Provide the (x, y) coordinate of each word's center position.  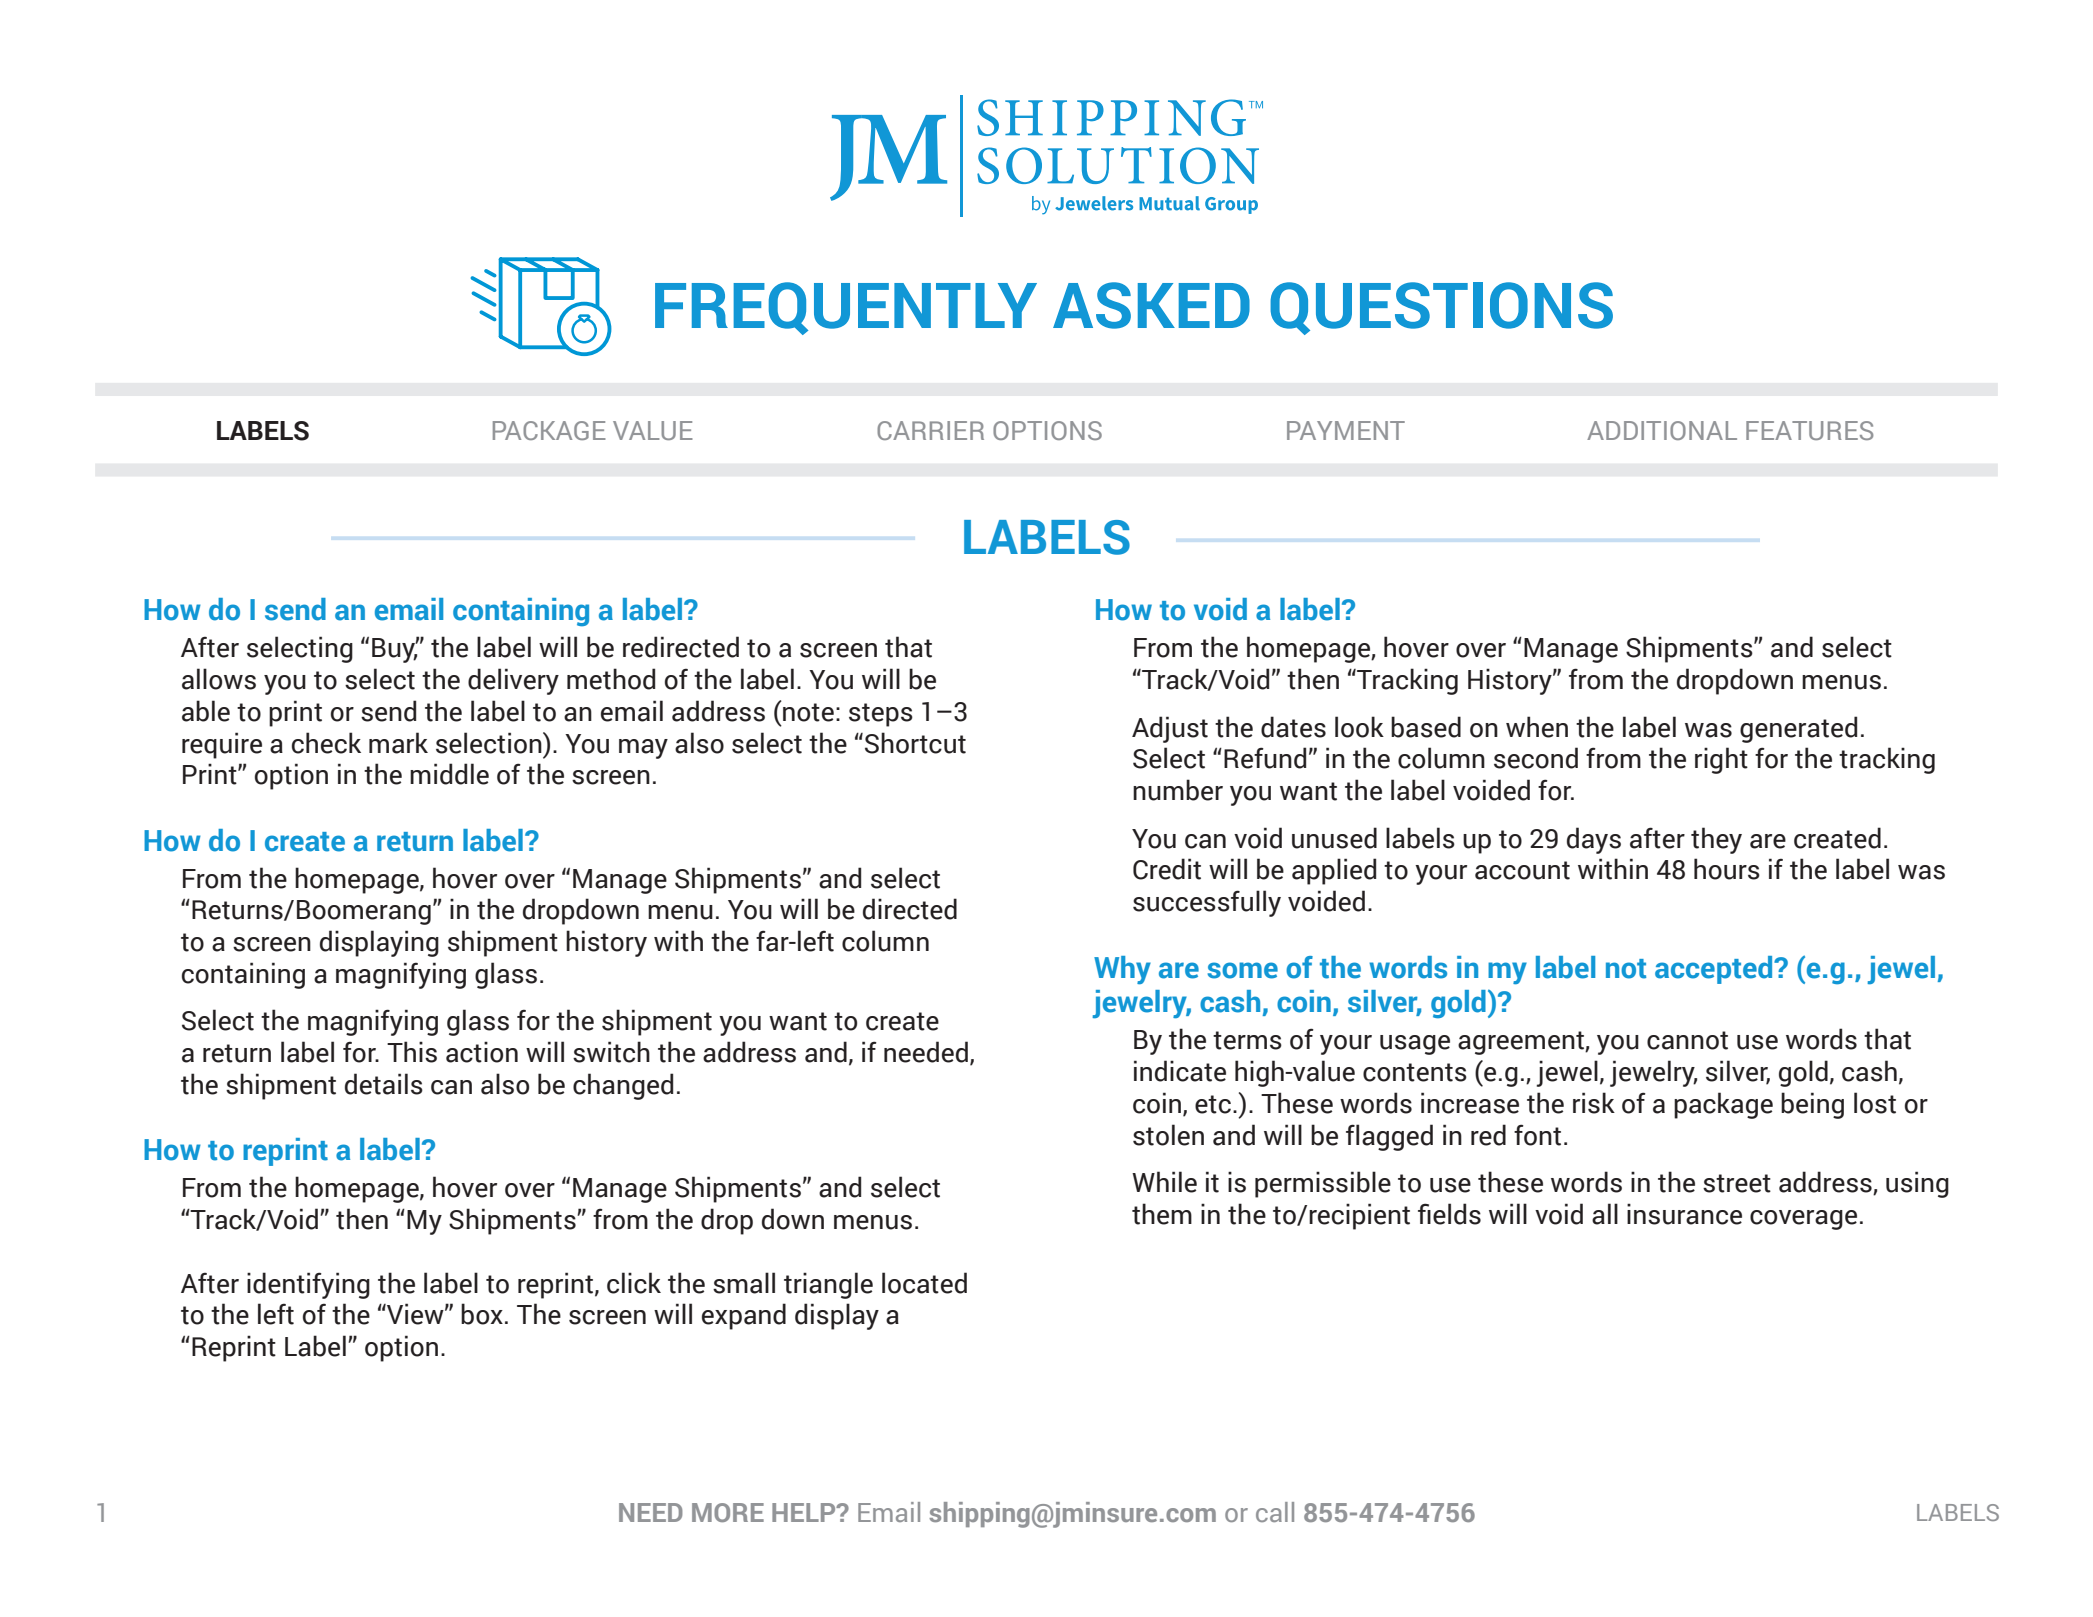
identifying (308, 1285)
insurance (1684, 1214)
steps (881, 715)
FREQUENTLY (846, 308)
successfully (1207, 903)
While (1164, 1182)
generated (1798, 729)
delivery (513, 681)
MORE (728, 1512)
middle (449, 774)
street (1737, 1183)
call (1275, 1512)
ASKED (1151, 305)
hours (1727, 869)
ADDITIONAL (1662, 430)
